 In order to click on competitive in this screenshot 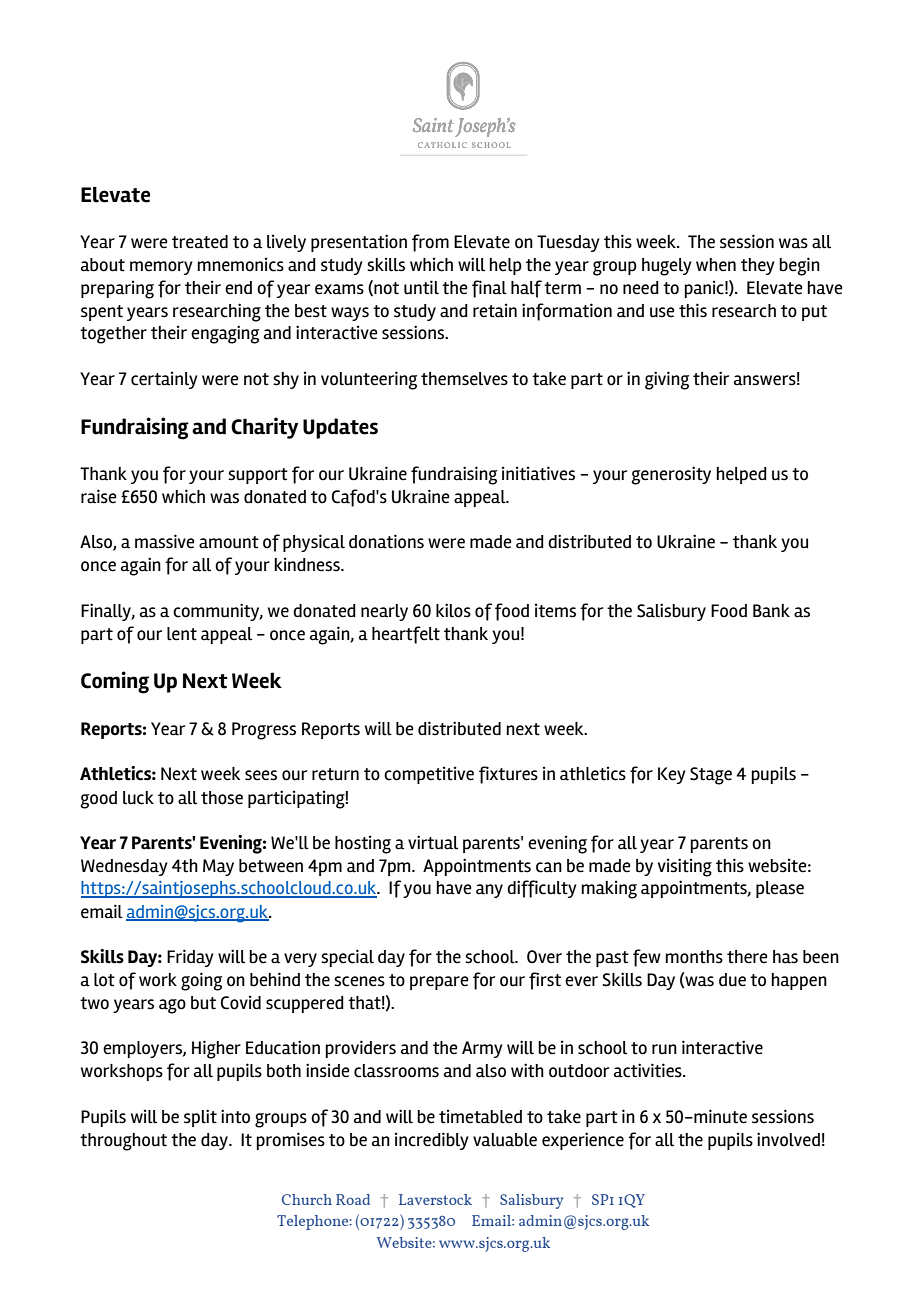, I will do `click(429, 775)`.
